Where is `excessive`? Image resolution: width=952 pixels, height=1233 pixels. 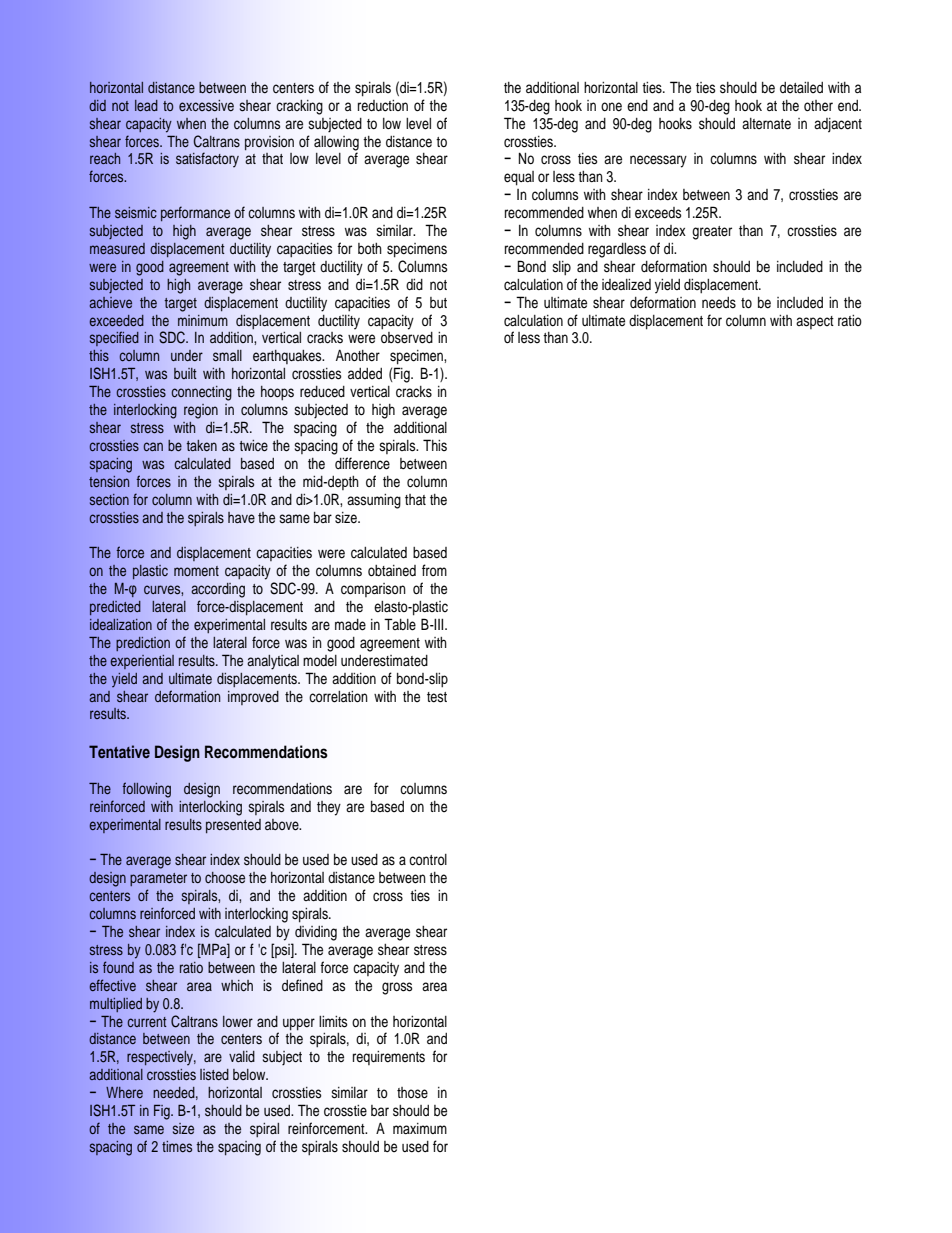
excessive is located at coordinates (206, 106).
